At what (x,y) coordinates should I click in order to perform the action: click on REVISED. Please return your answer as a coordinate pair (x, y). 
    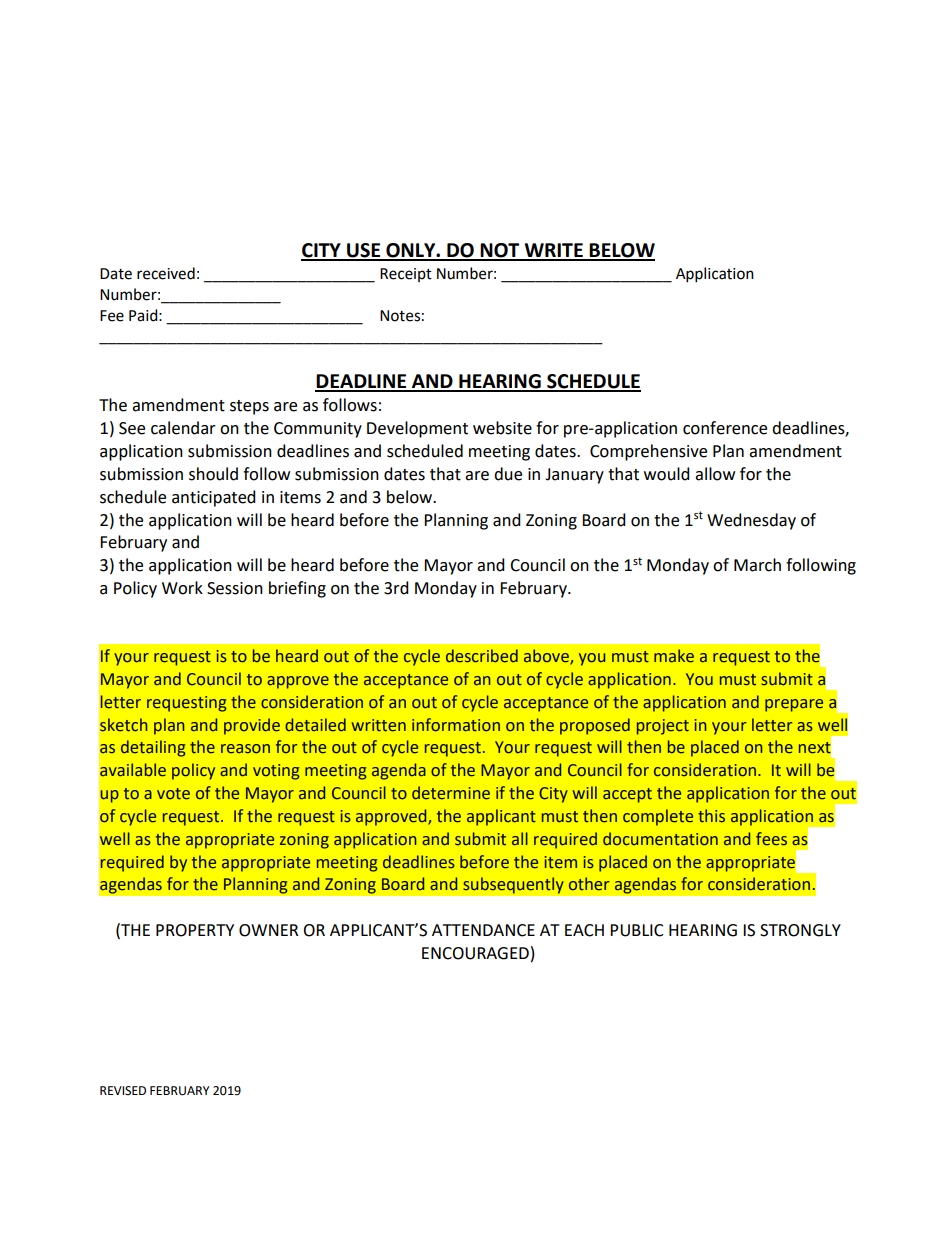
    Looking at the image, I should click on (123, 1091).
